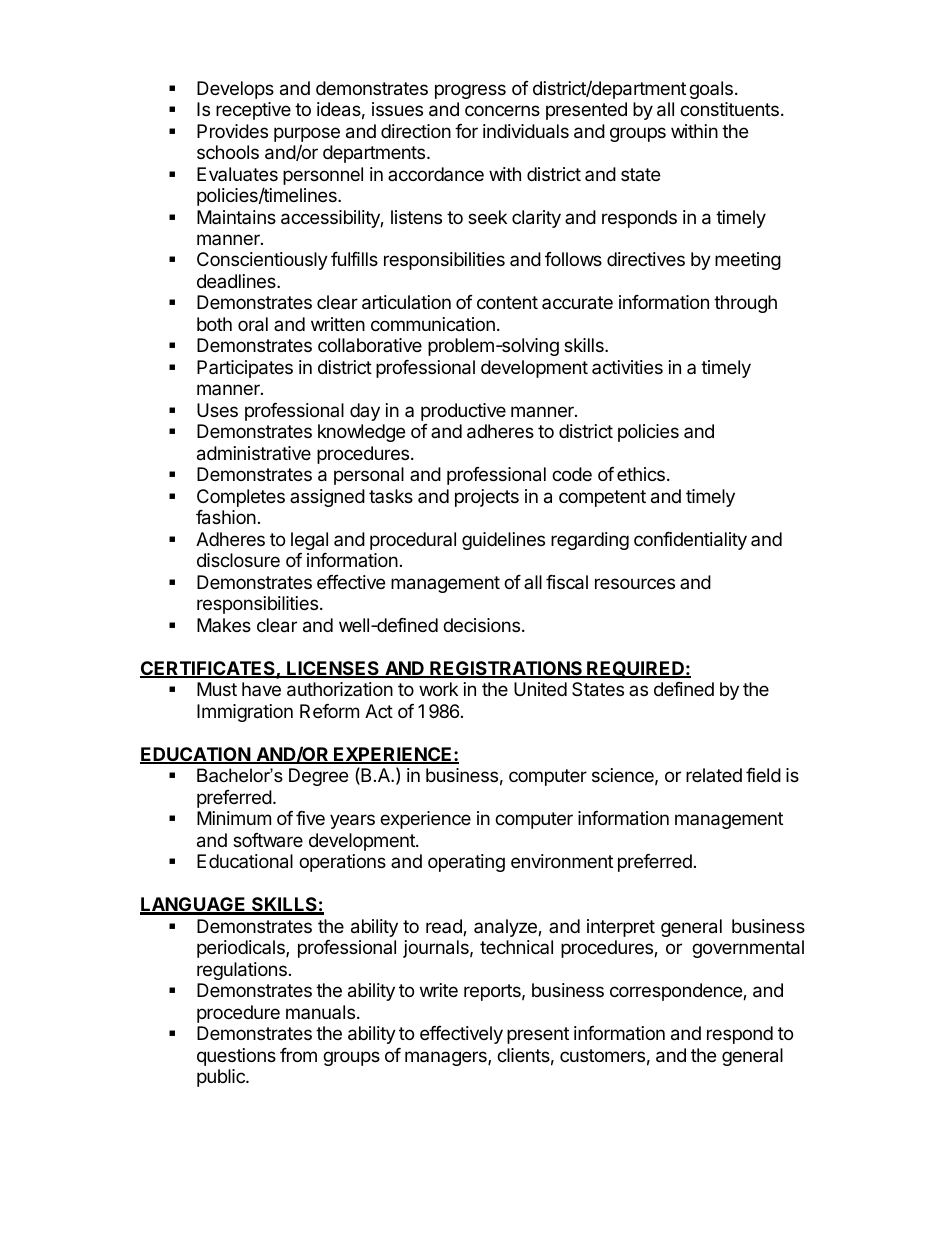 The height and width of the screenshot is (1233, 952). Describe the element at coordinates (729, 109) in the screenshot. I see `constituents` at that location.
